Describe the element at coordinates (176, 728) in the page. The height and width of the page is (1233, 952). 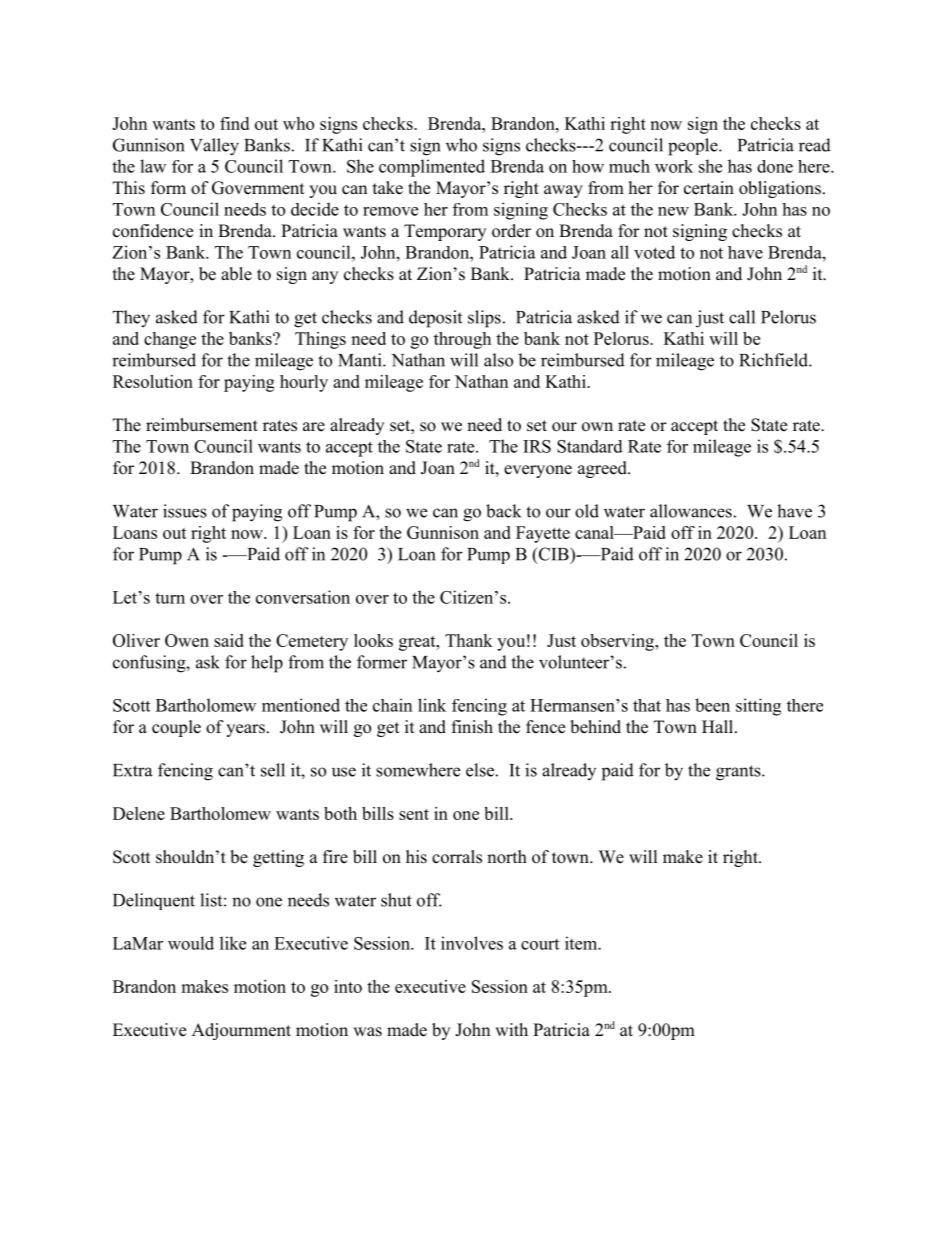
I see `couple` at that location.
